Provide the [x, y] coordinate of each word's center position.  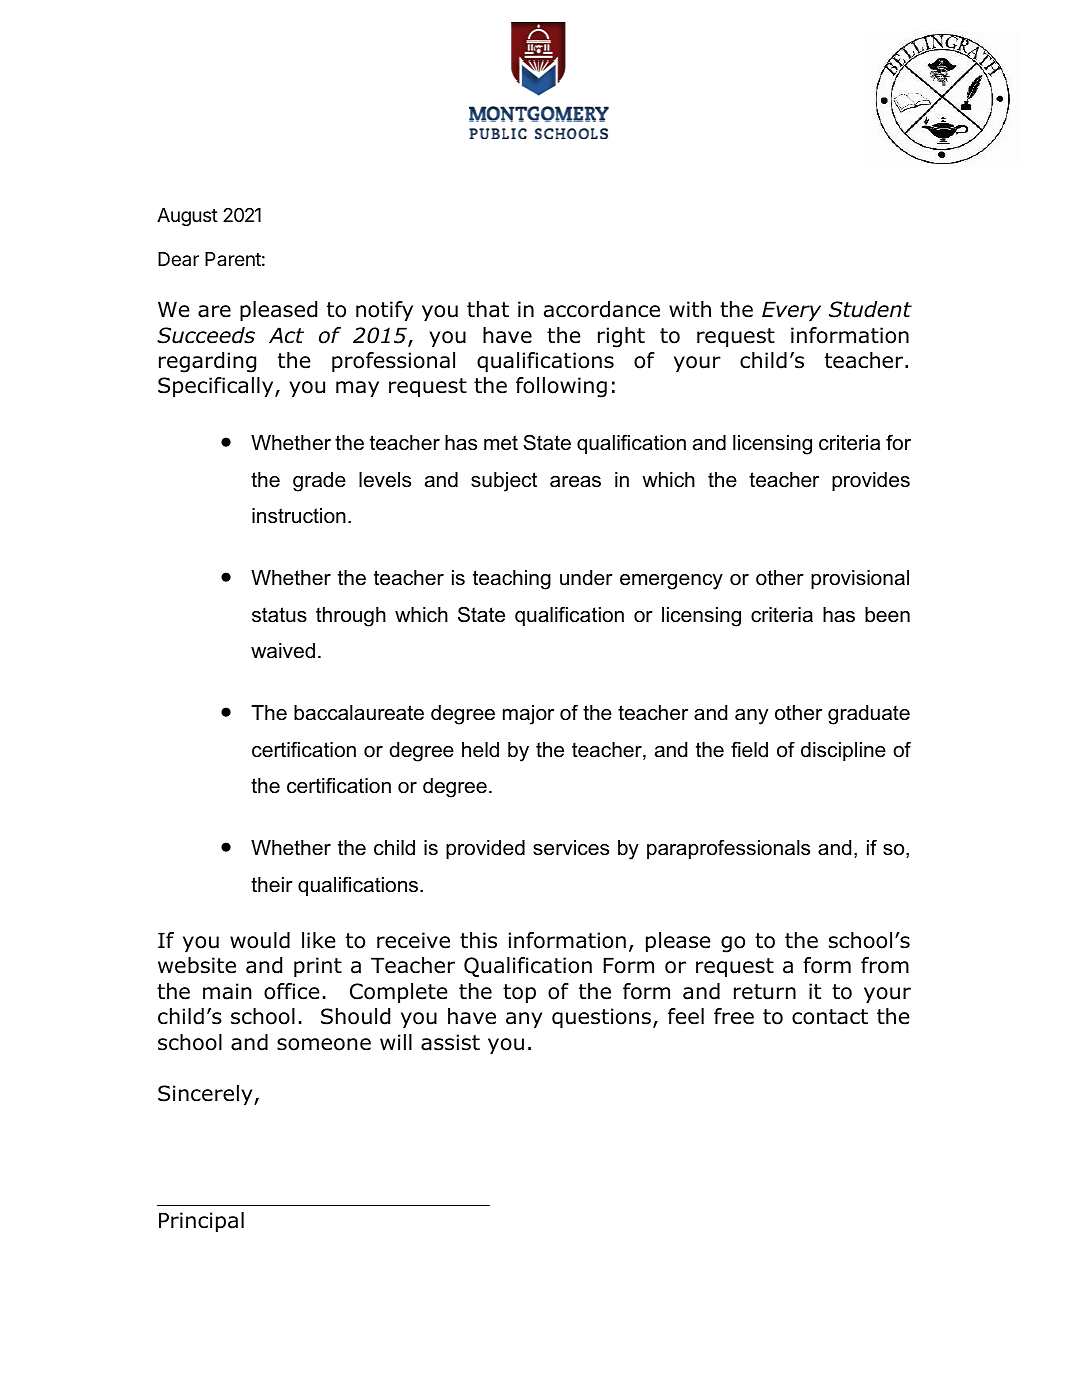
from [885, 965]
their [272, 885]
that [488, 309]
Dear [178, 259]
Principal [201, 1222]
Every [791, 311]
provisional [860, 579]
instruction [299, 516]
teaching [512, 580]
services [571, 848]
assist [450, 1042]
